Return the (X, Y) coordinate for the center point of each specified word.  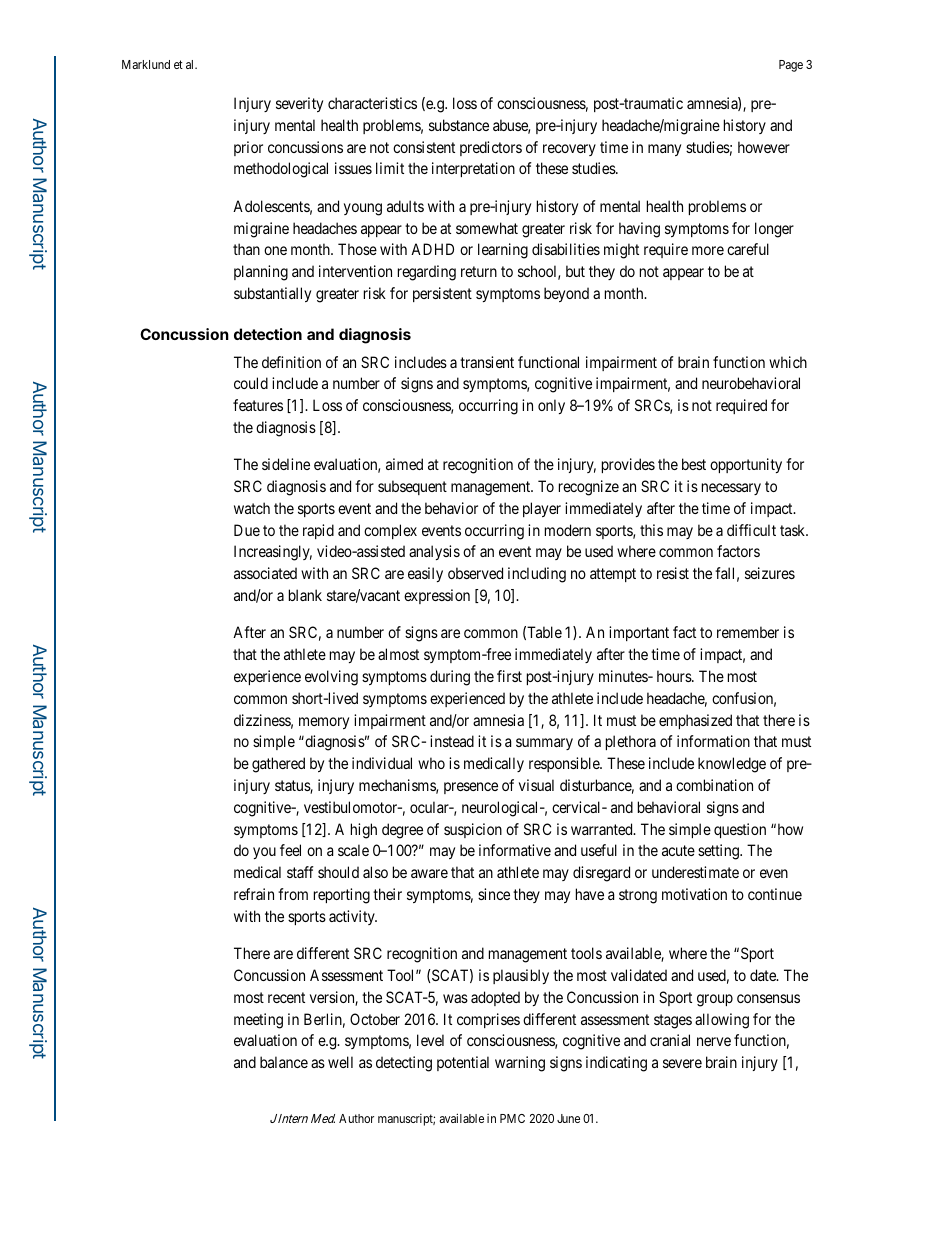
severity (299, 104)
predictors (491, 148)
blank (305, 595)
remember (748, 632)
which (788, 362)
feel (290, 850)
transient (487, 362)
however (764, 147)
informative (515, 850)
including (537, 575)
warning (520, 1064)
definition (291, 362)
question (740, 830)
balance (284, 1062)
